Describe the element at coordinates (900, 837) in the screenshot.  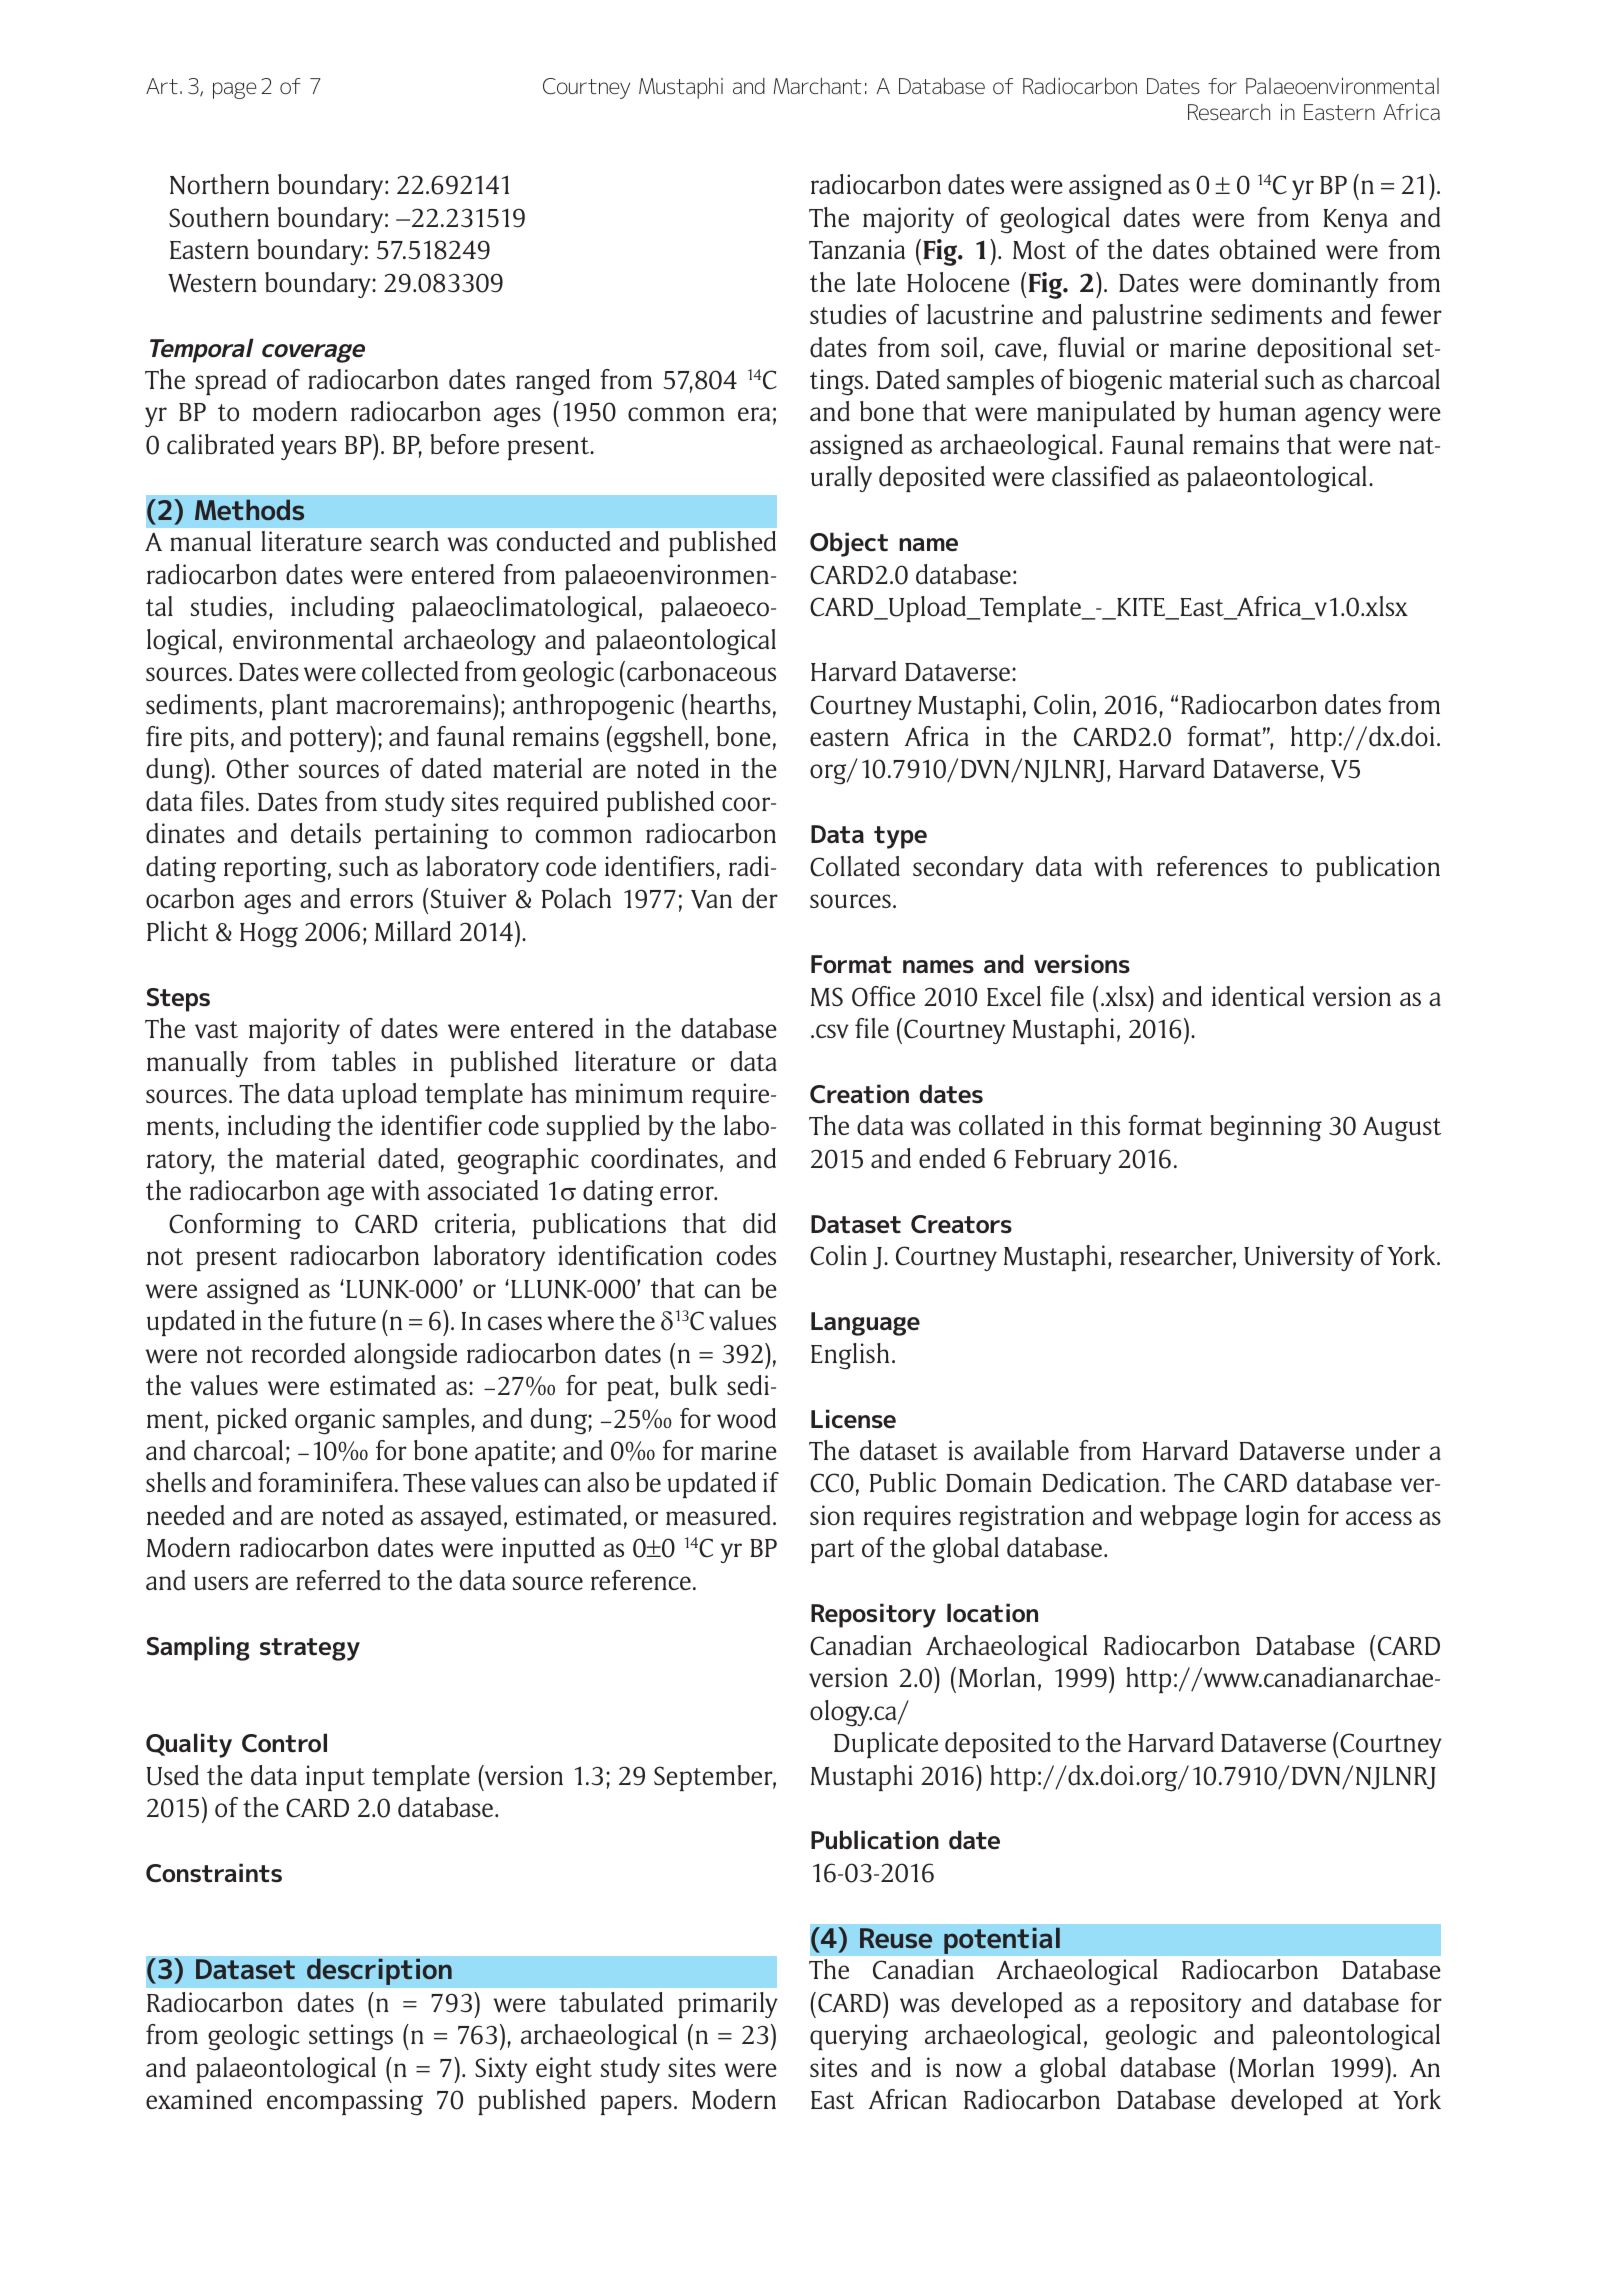
I see `type` at that location.
